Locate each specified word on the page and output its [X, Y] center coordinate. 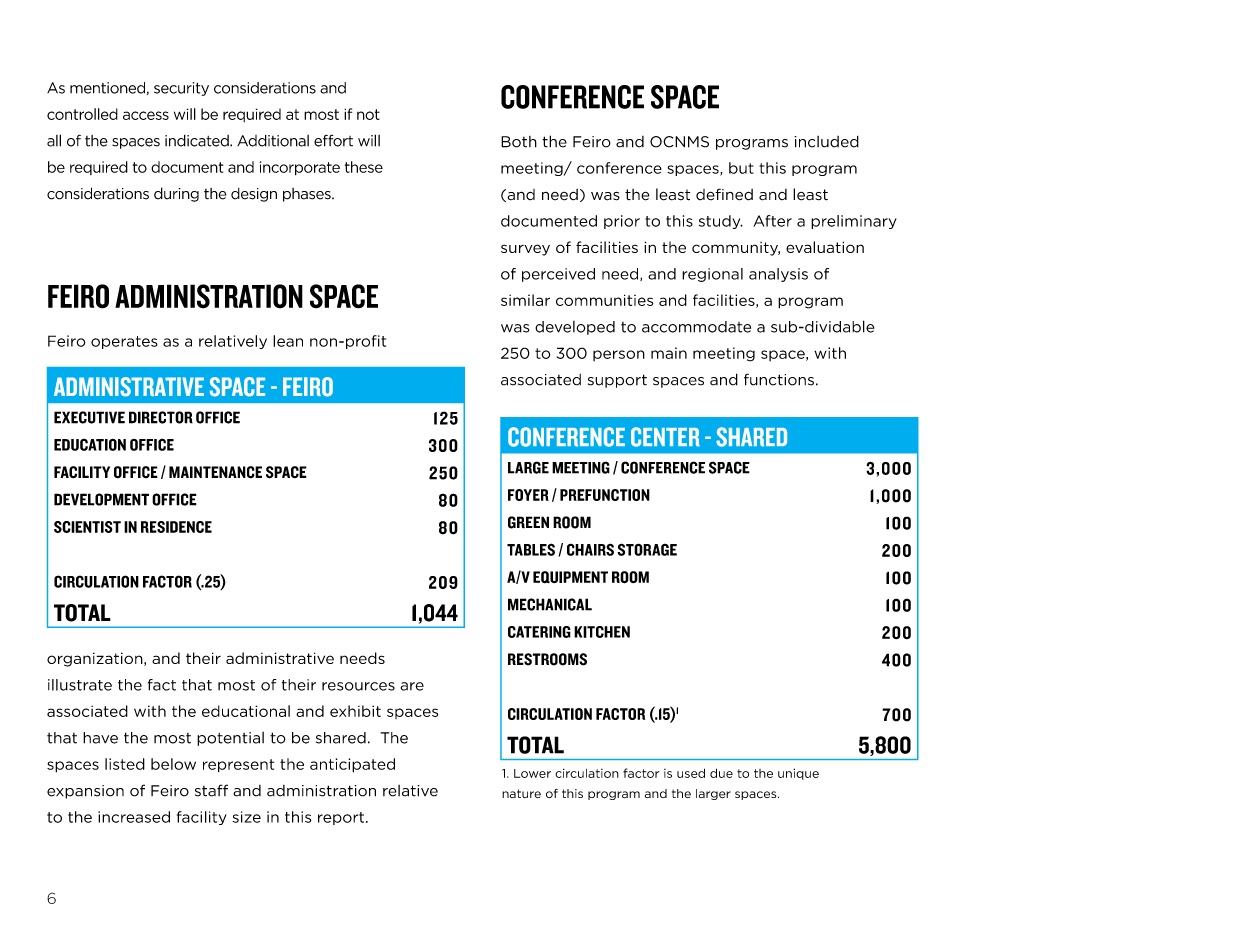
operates [124, 342]
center [665, 437]
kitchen [602, 632]
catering [539, 632]
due [721, 773]
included [826, 142]
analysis [778, 275]
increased [134, 817]
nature [521, 793]
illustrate [80, 685]
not [368, 114]
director [161, 417]
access [146, 115]
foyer [528, 495]
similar [525, 300]
